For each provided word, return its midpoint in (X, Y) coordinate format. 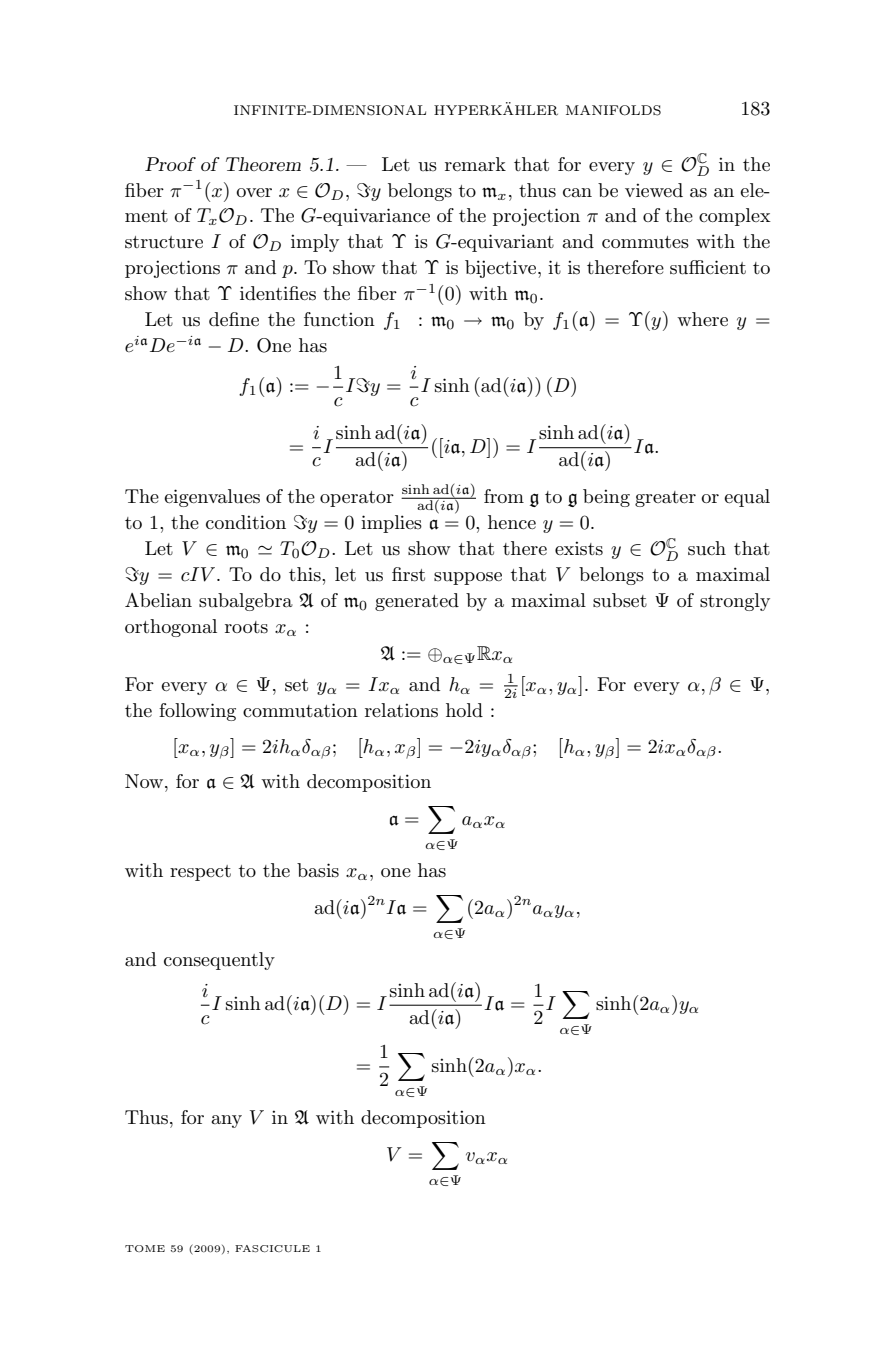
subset (620, 600)
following (197, 712)
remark (475, 164)
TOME (145, 1248)
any (226, 1121)
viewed (654, 190)
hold (464, 710)
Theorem (263, 164)
